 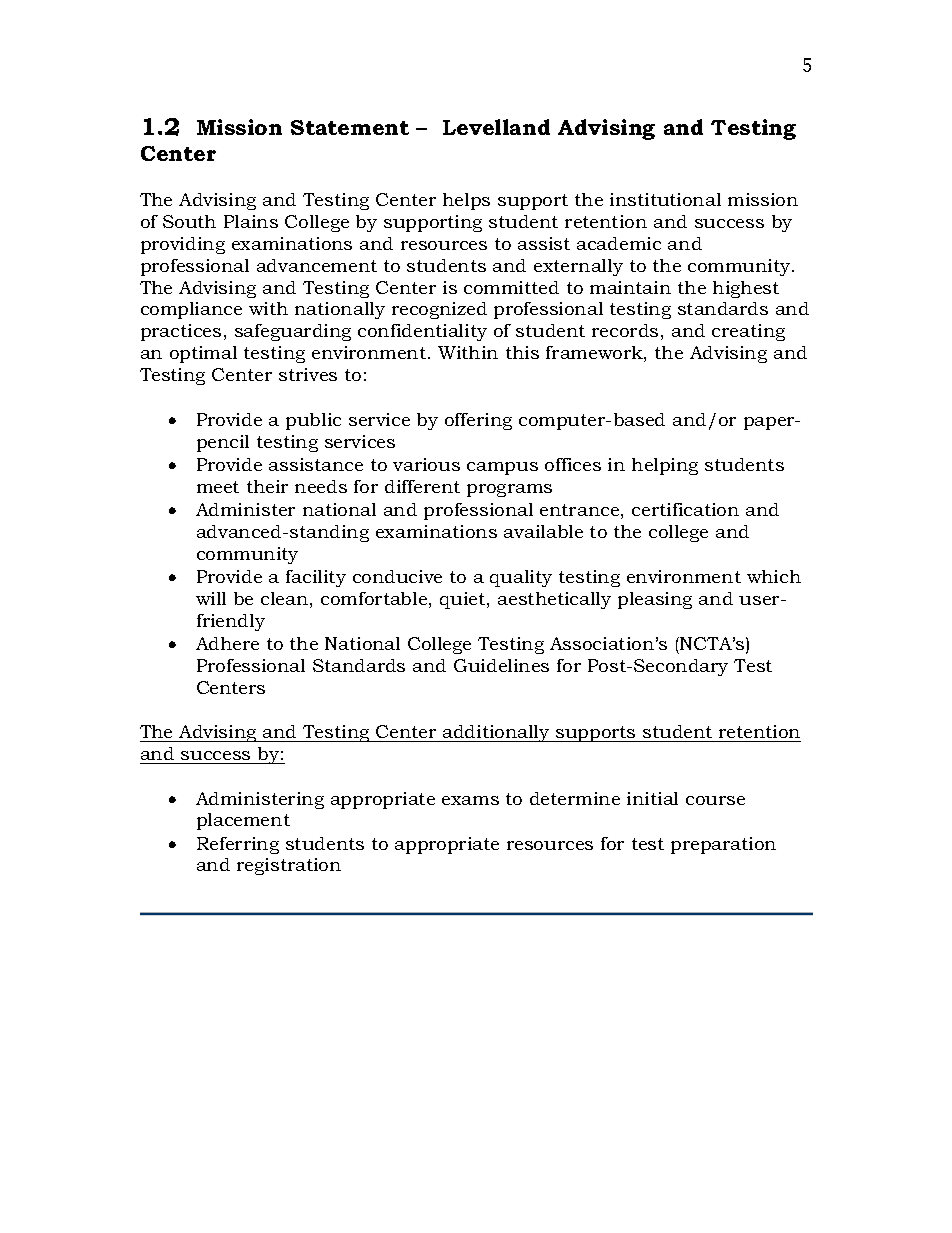 What do you see at coordinates (522, 352) in the screenshot?
I see `this` at bounding box center [522, 352].
